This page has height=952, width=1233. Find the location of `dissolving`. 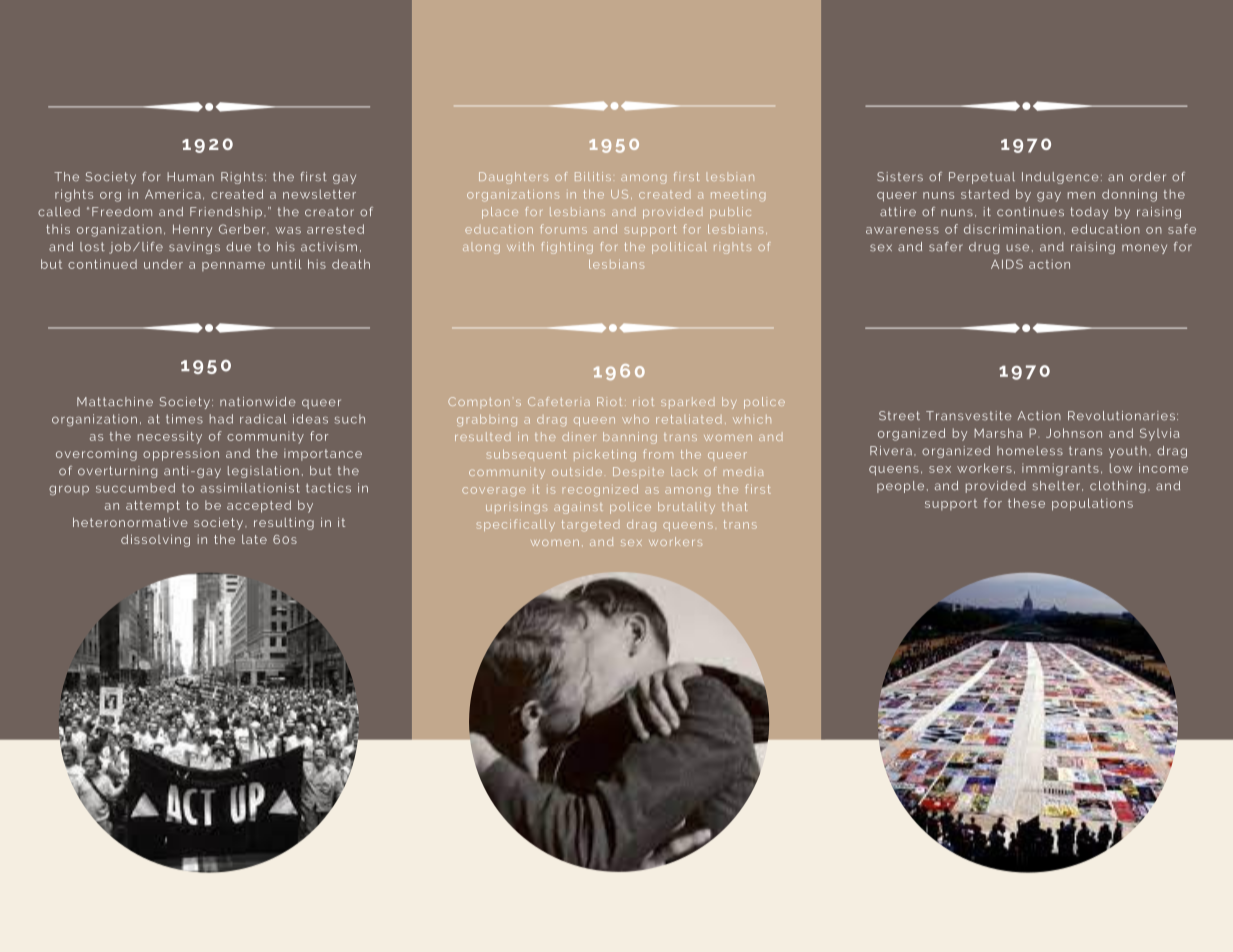

dissolving is located at coordinates (155, 540).
